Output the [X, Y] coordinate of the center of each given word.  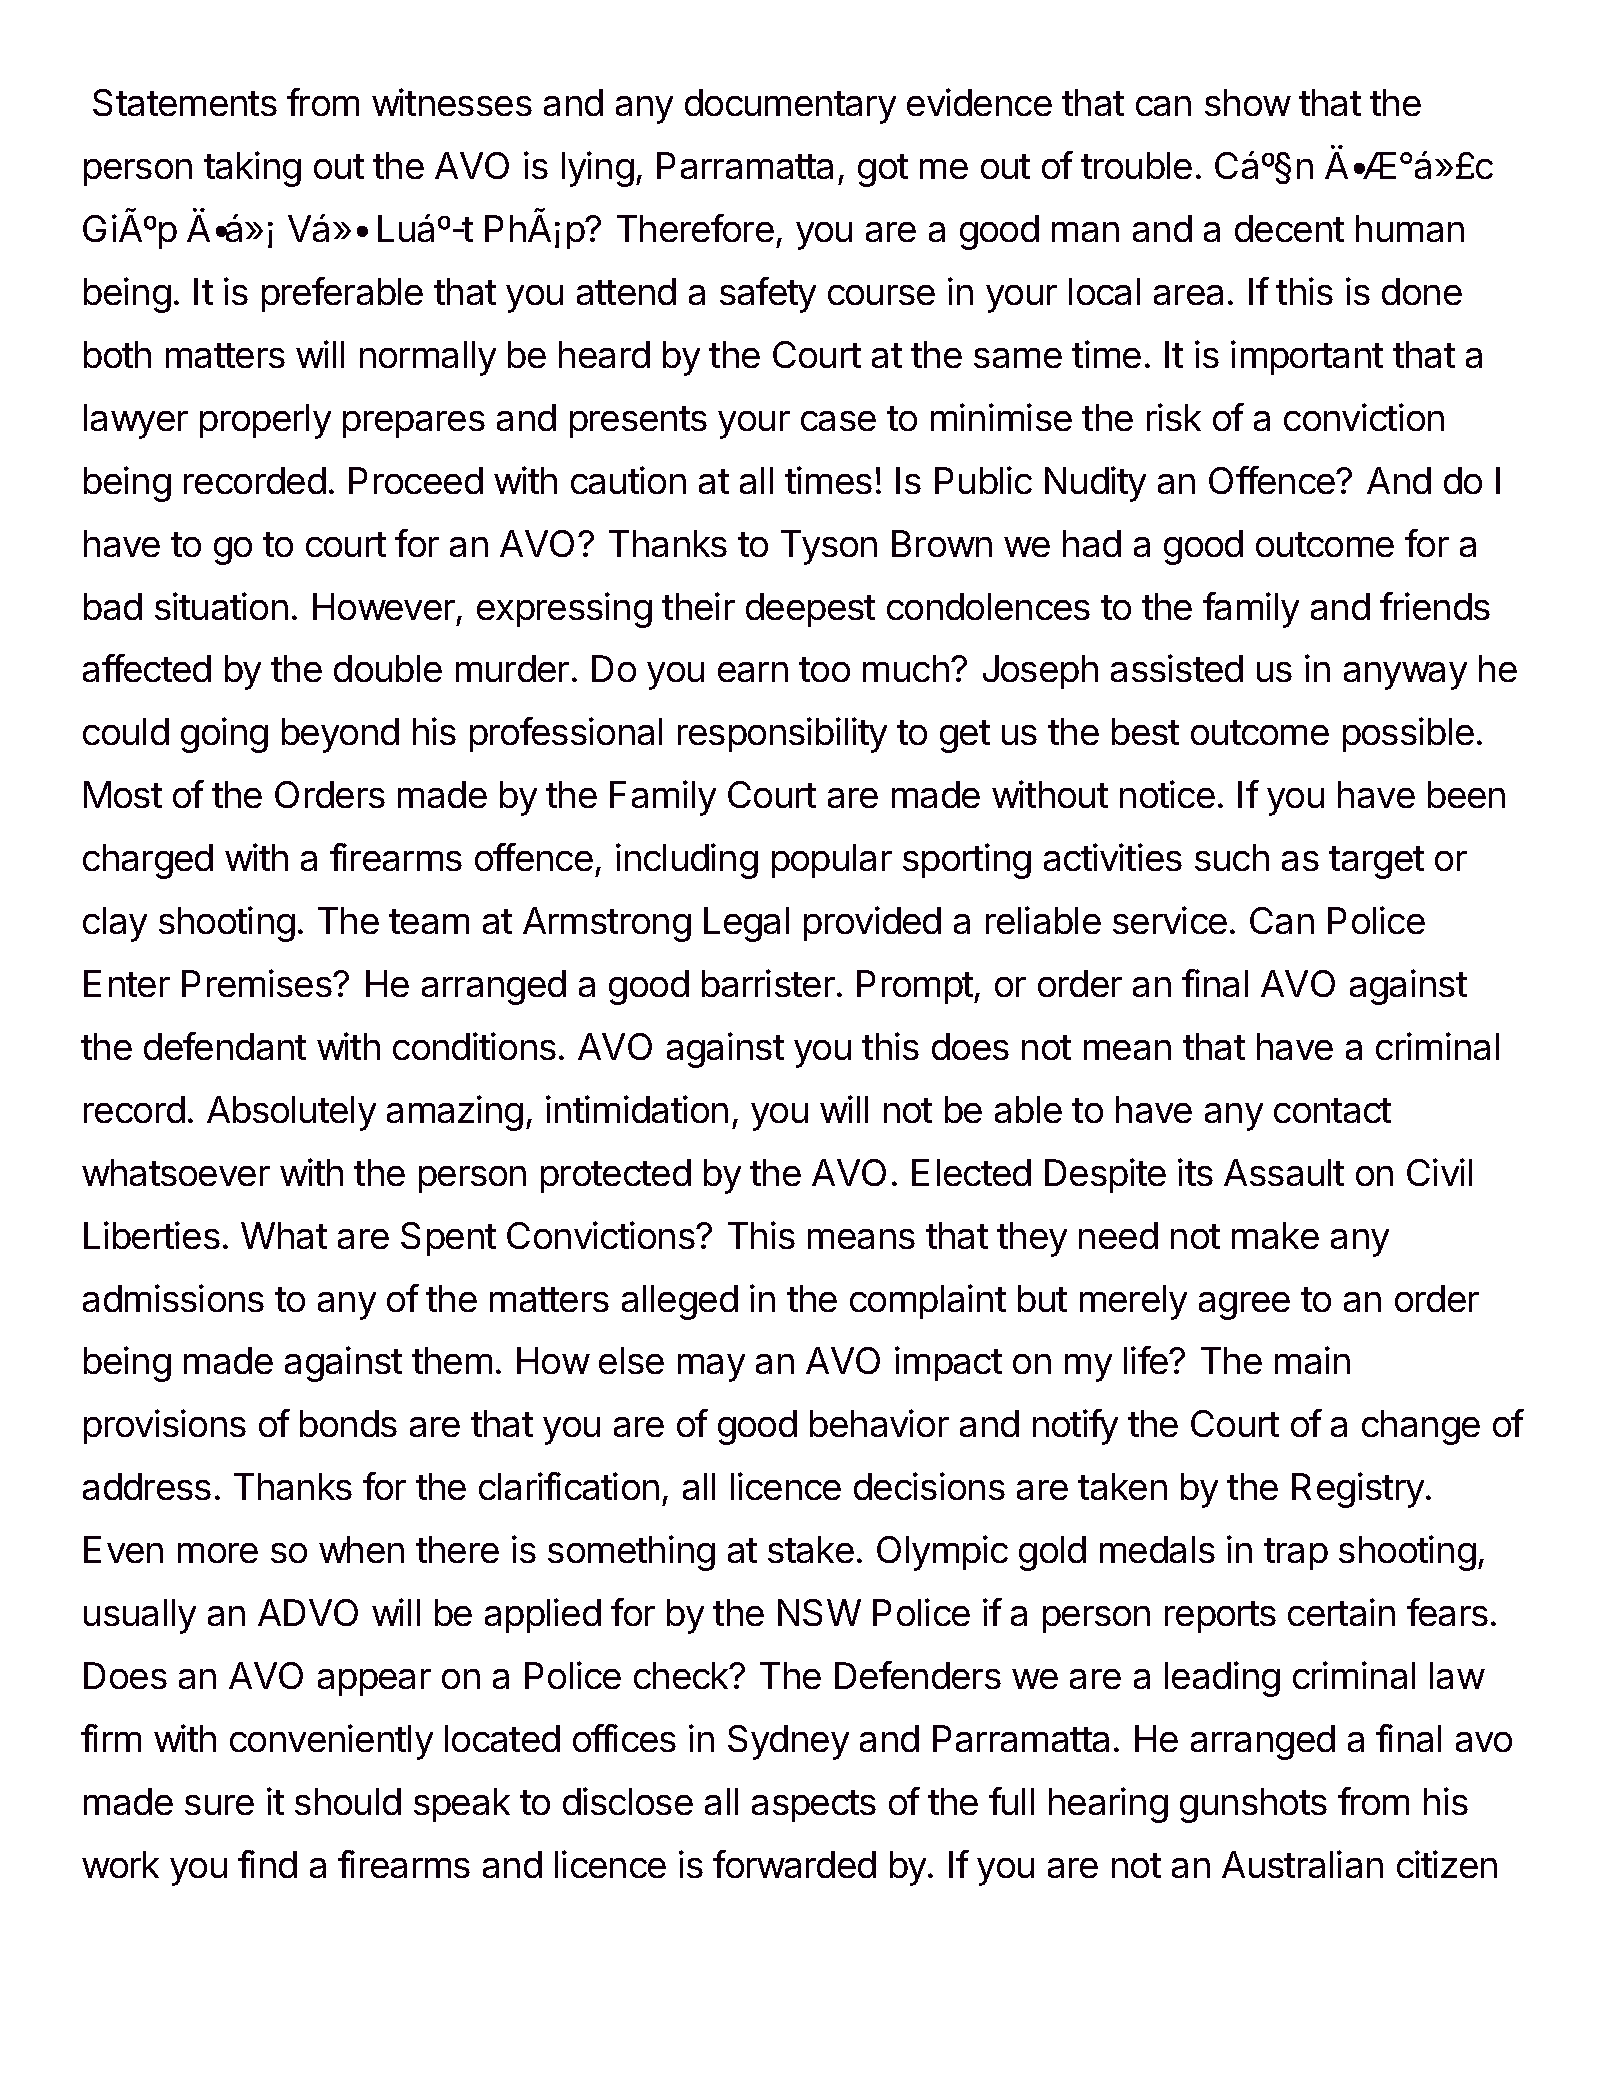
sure [219, 1805]
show [1248, 102]
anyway [1405, 676]
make [1275, 1235]
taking [252, 169]
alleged [680, 1302]
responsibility [782, 735]
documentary [790, 106]
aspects [814, 1806]
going [224, 735]
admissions [173, 1298]
